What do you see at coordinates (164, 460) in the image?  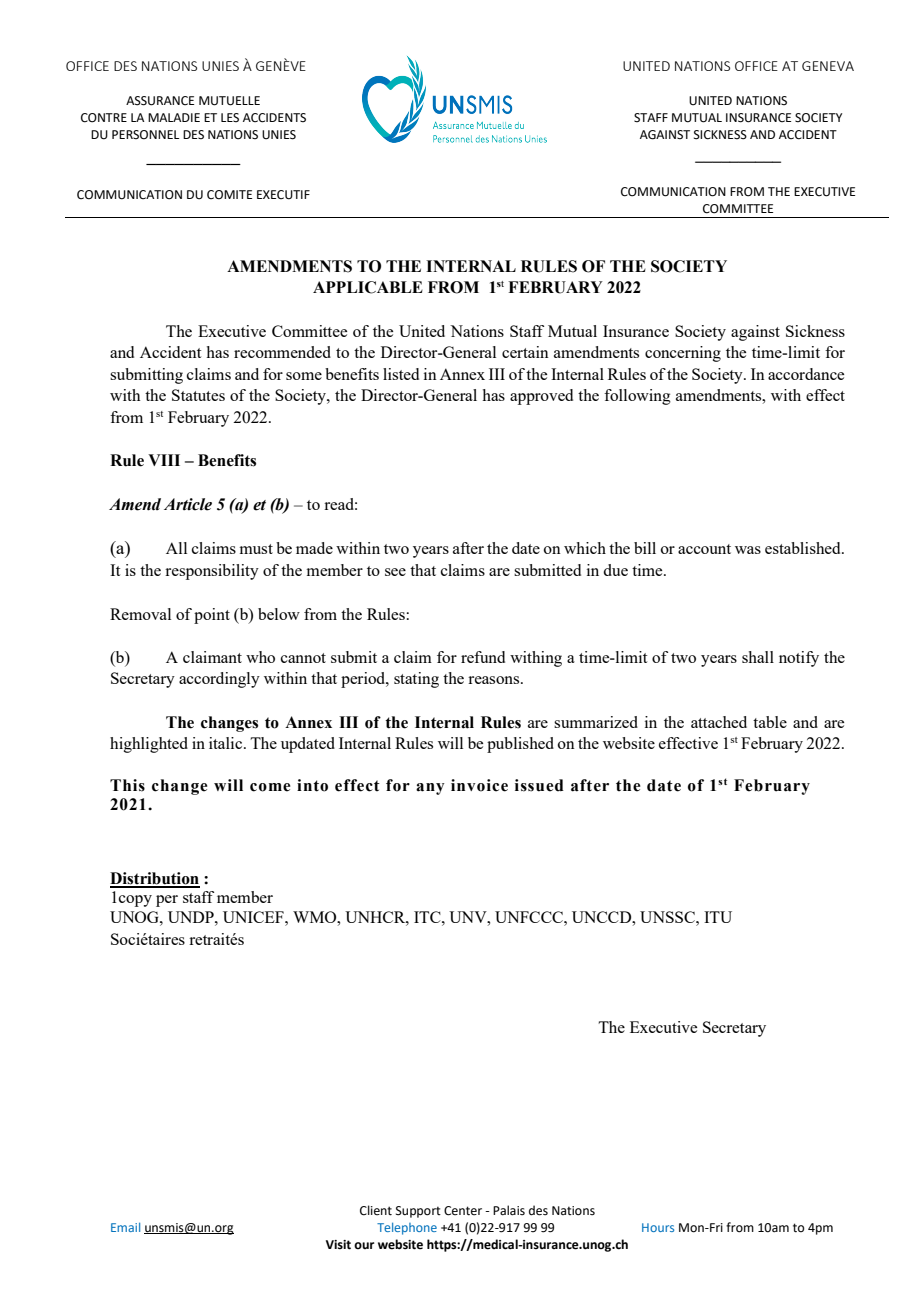 I see `VIII` at bounding box center [164, 460].
